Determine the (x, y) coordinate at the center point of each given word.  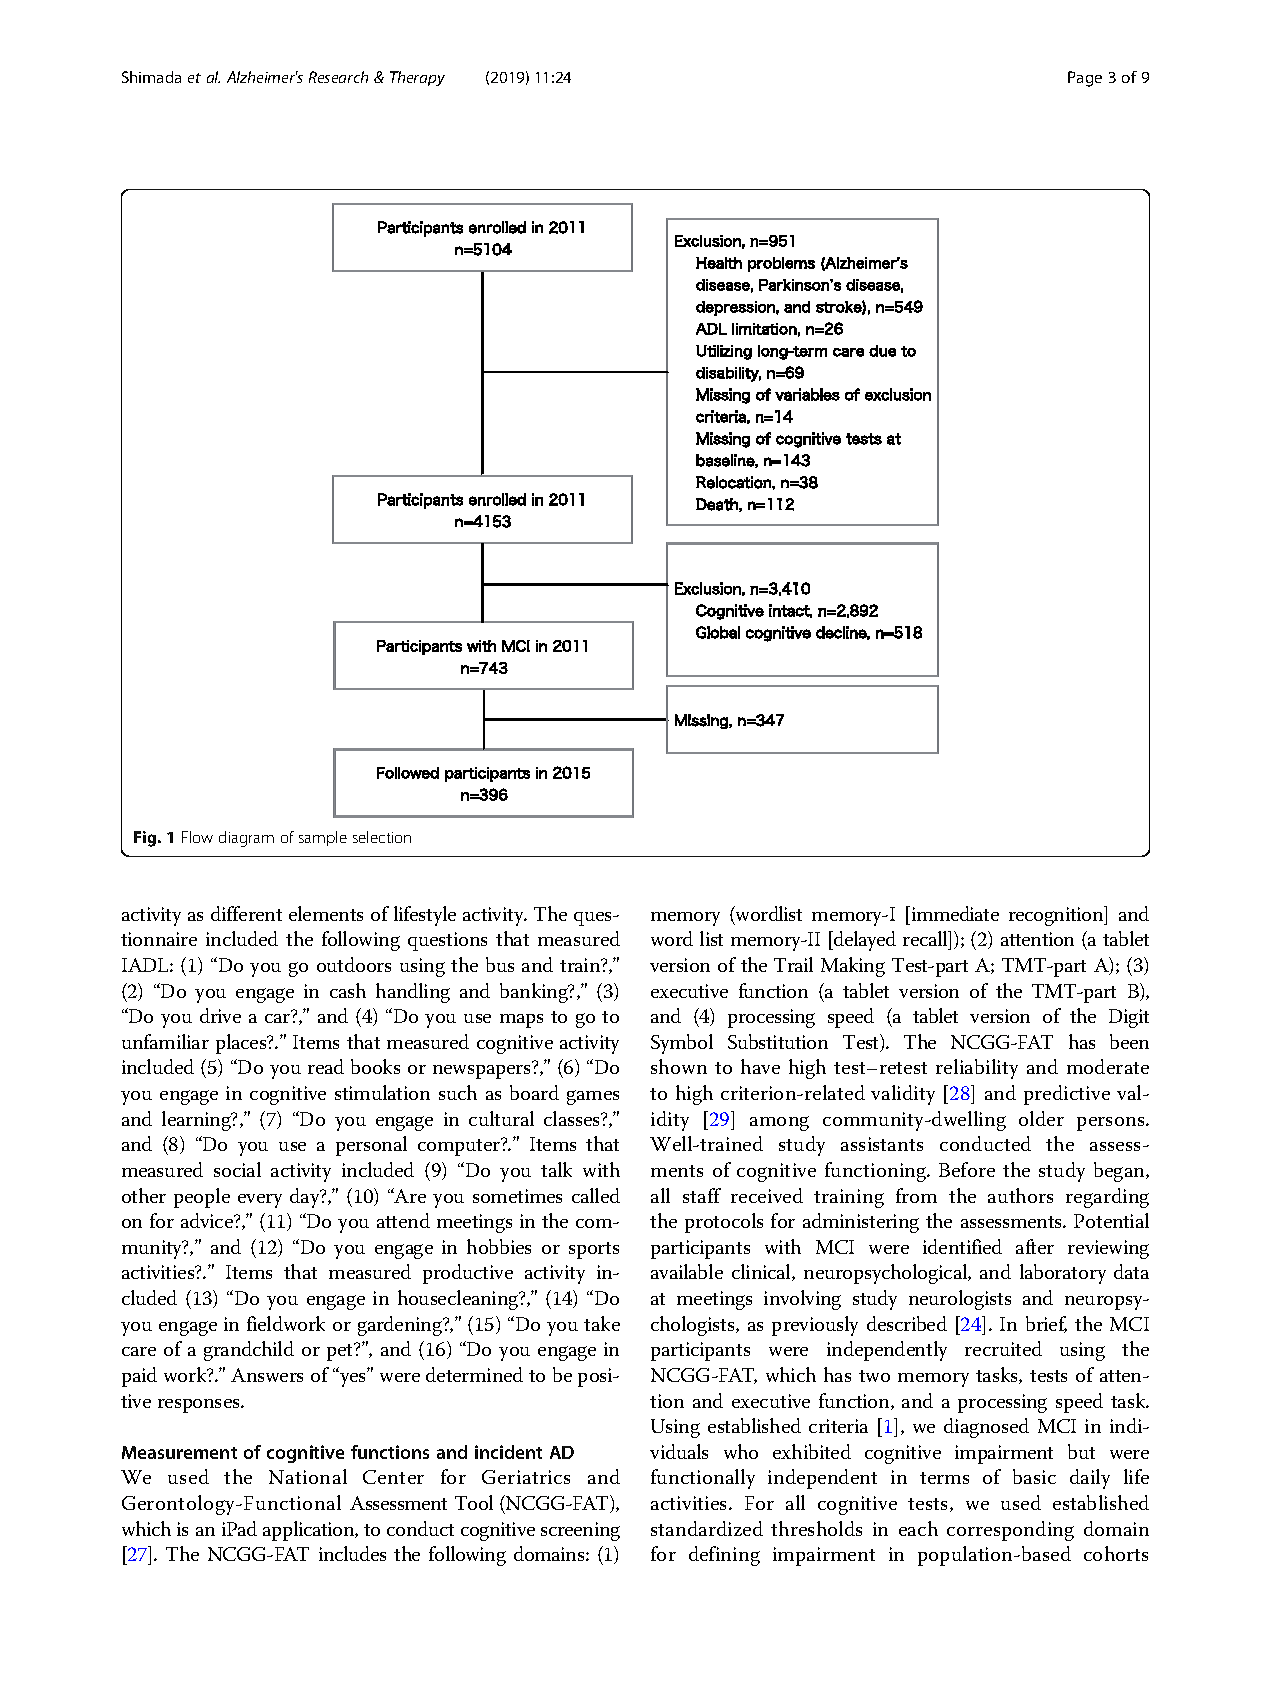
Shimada (151, 77)
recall (926, 940)
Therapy (417, 78)
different (246, 913)
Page (1085, 79)
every (260, 1201)
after (1035, 1246)
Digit (1129, 1018)
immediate (954, 913)
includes (352, 1553)
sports (594, 1250)
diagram (246, 839)
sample (323, 838)
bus (500, 964)
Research (338, 77)
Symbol (682, 1044)
